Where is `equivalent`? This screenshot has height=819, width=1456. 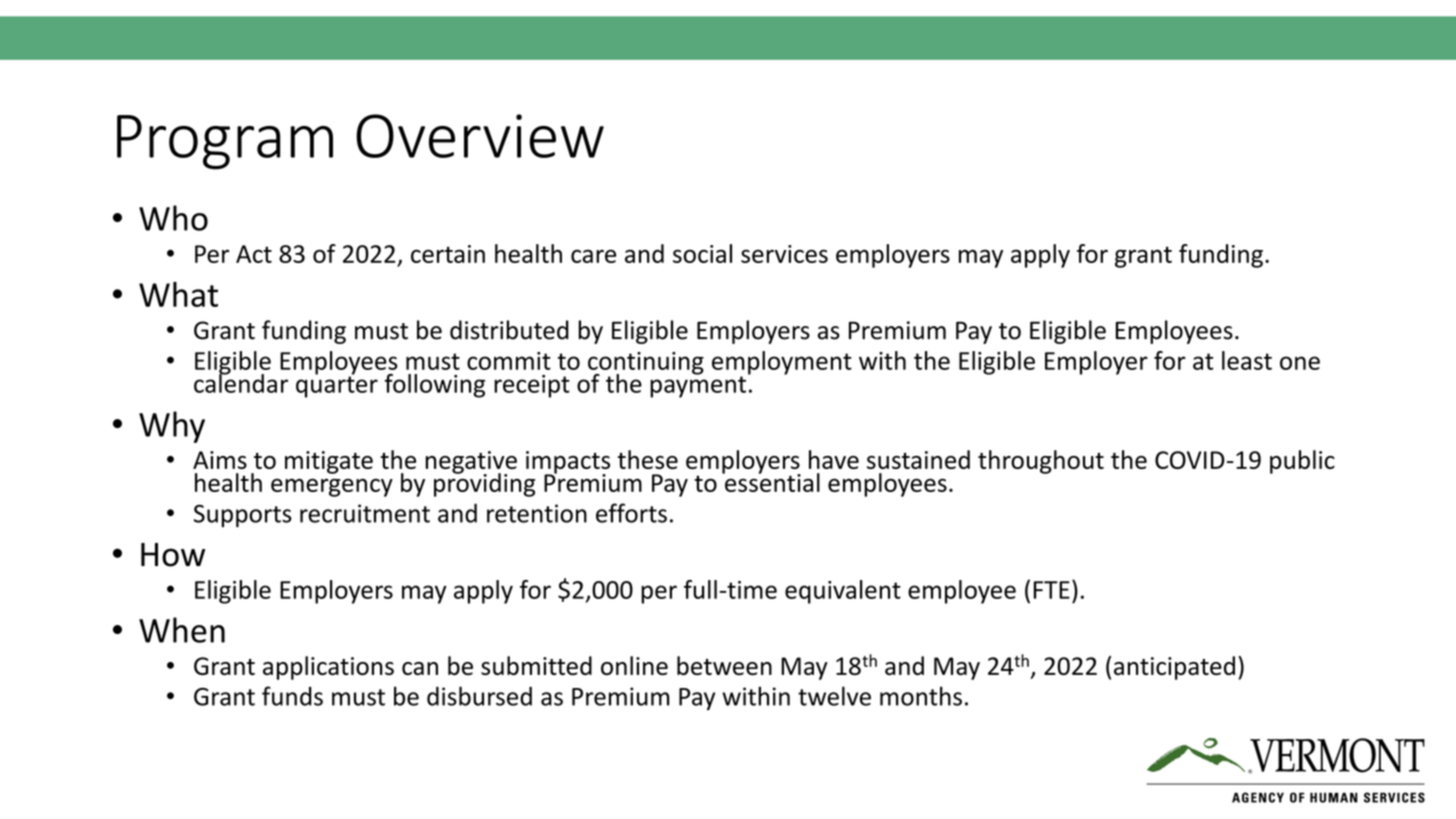
equivalent is located at coordinates (843, 592).
